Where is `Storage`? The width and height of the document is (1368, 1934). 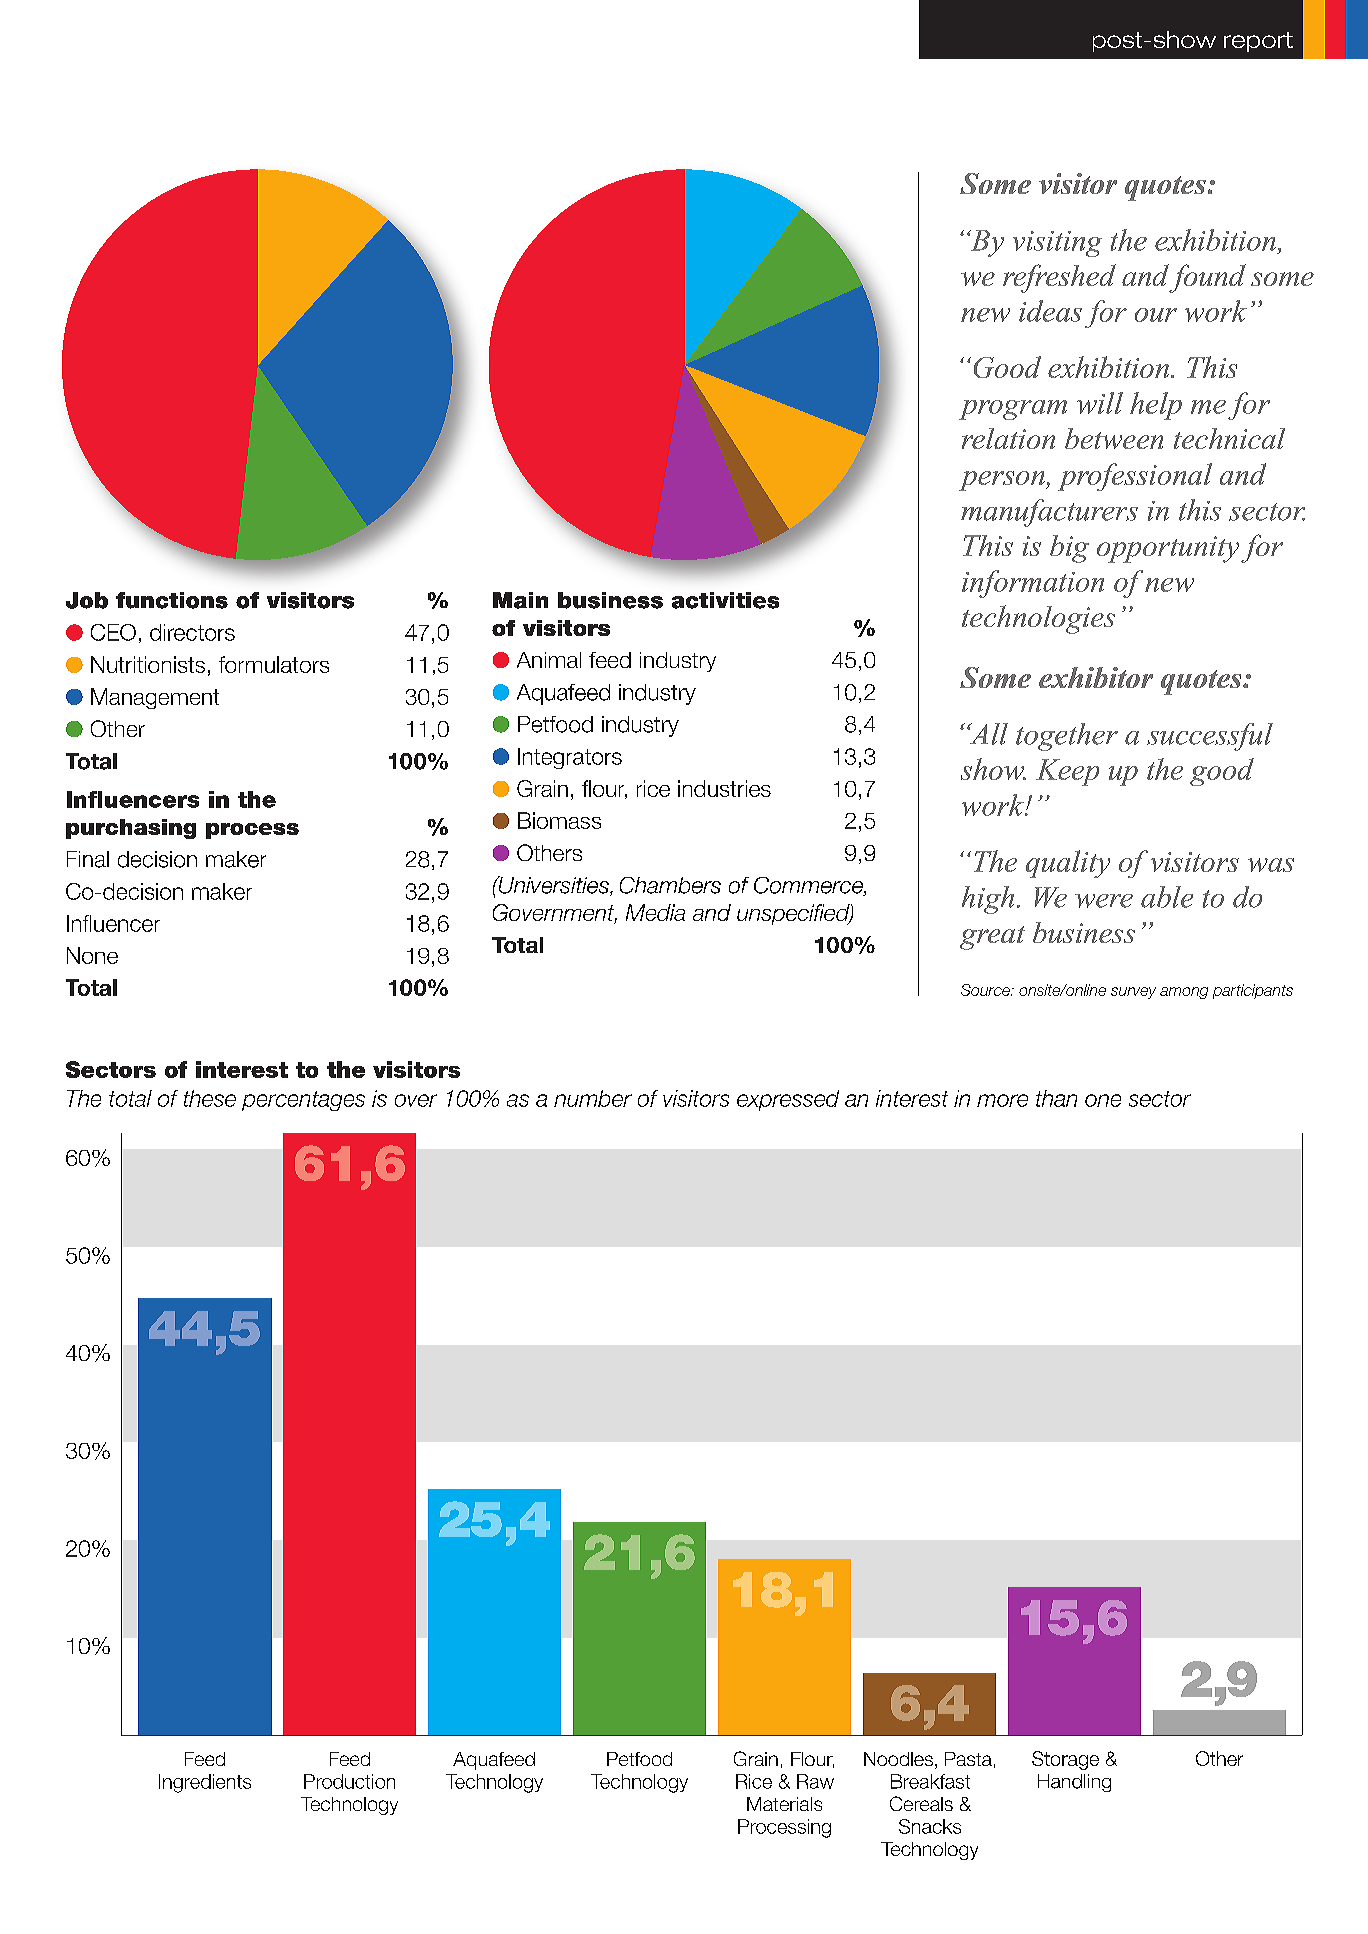
Storage is located at coordinates (1065, 1760).
